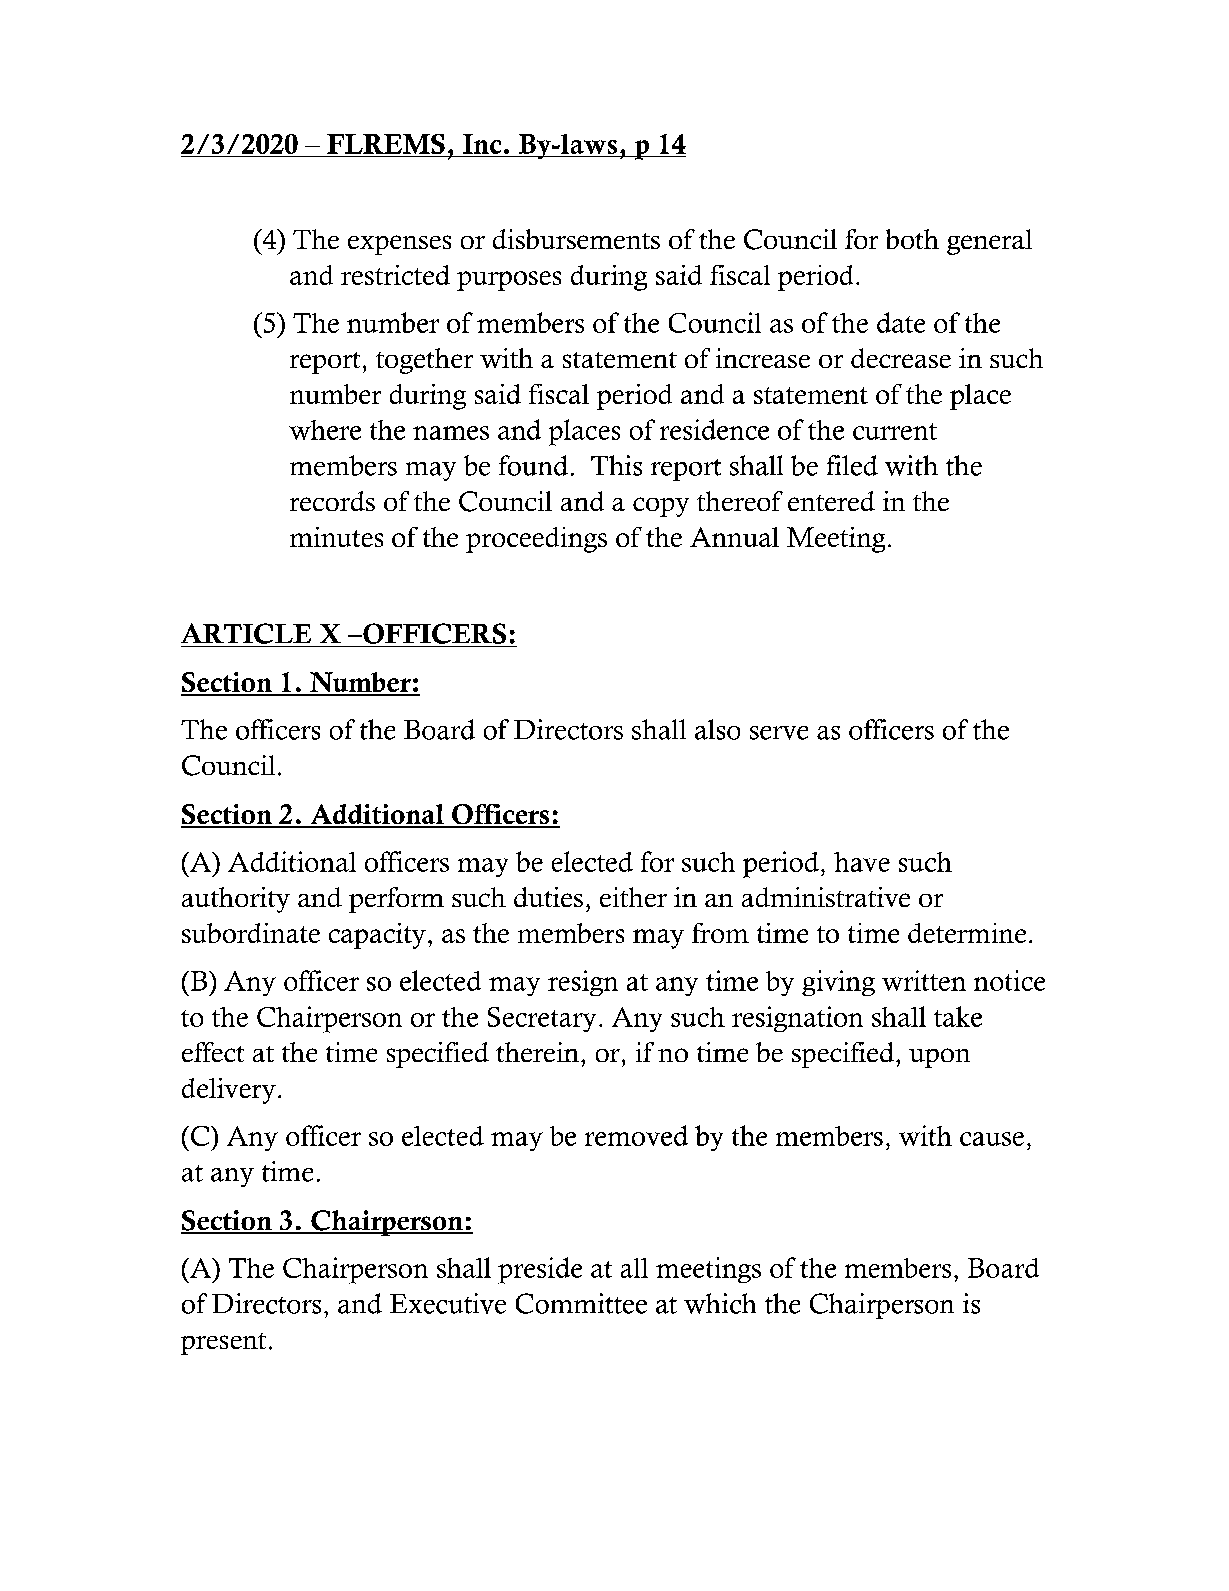 The height and width of the screenshot is (1591, 1229). Describe the element at coordinates (576, 239) in the screenshot. I see `disbursements` at that location.
